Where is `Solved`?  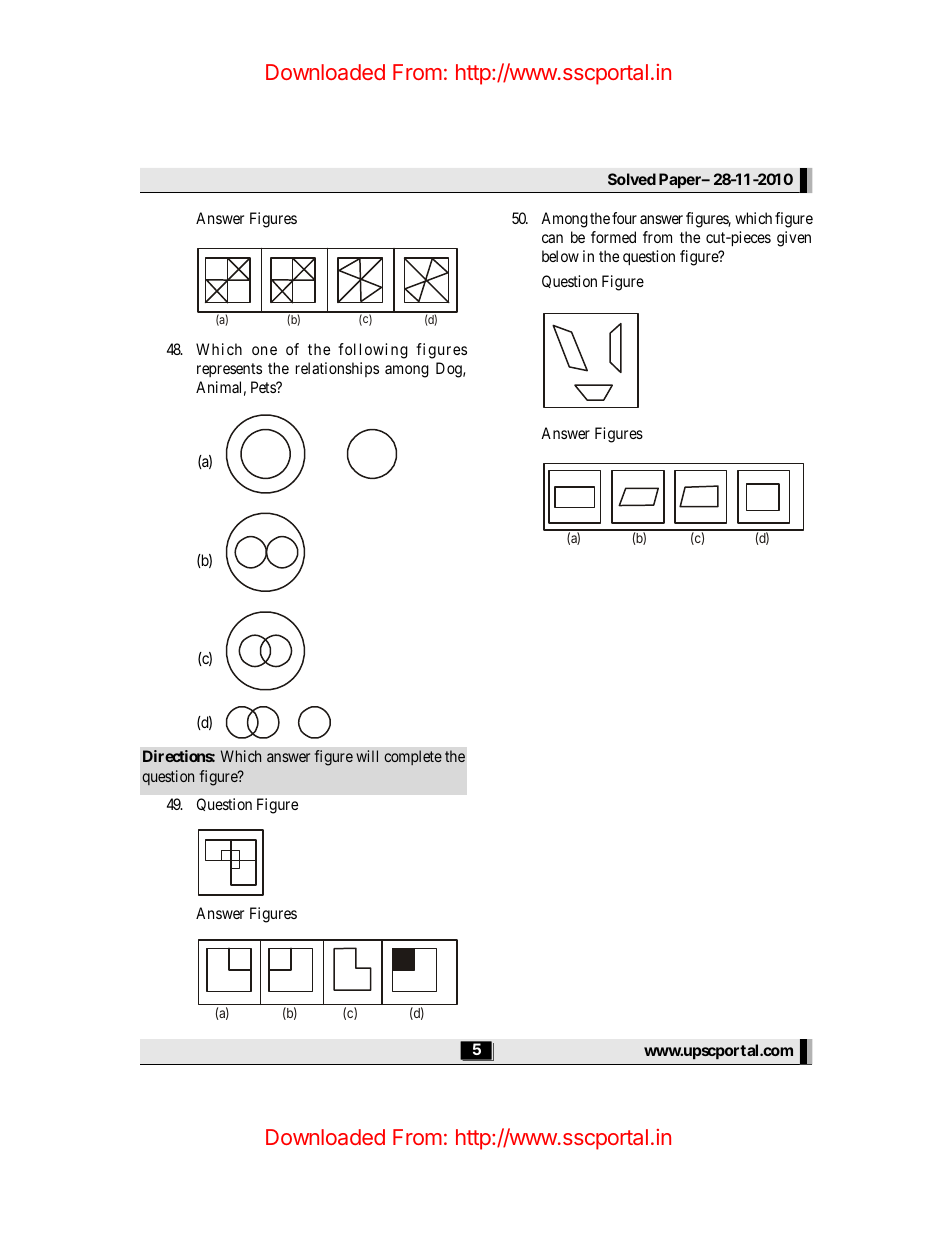
Solved is located at coordinates (632, 179).
